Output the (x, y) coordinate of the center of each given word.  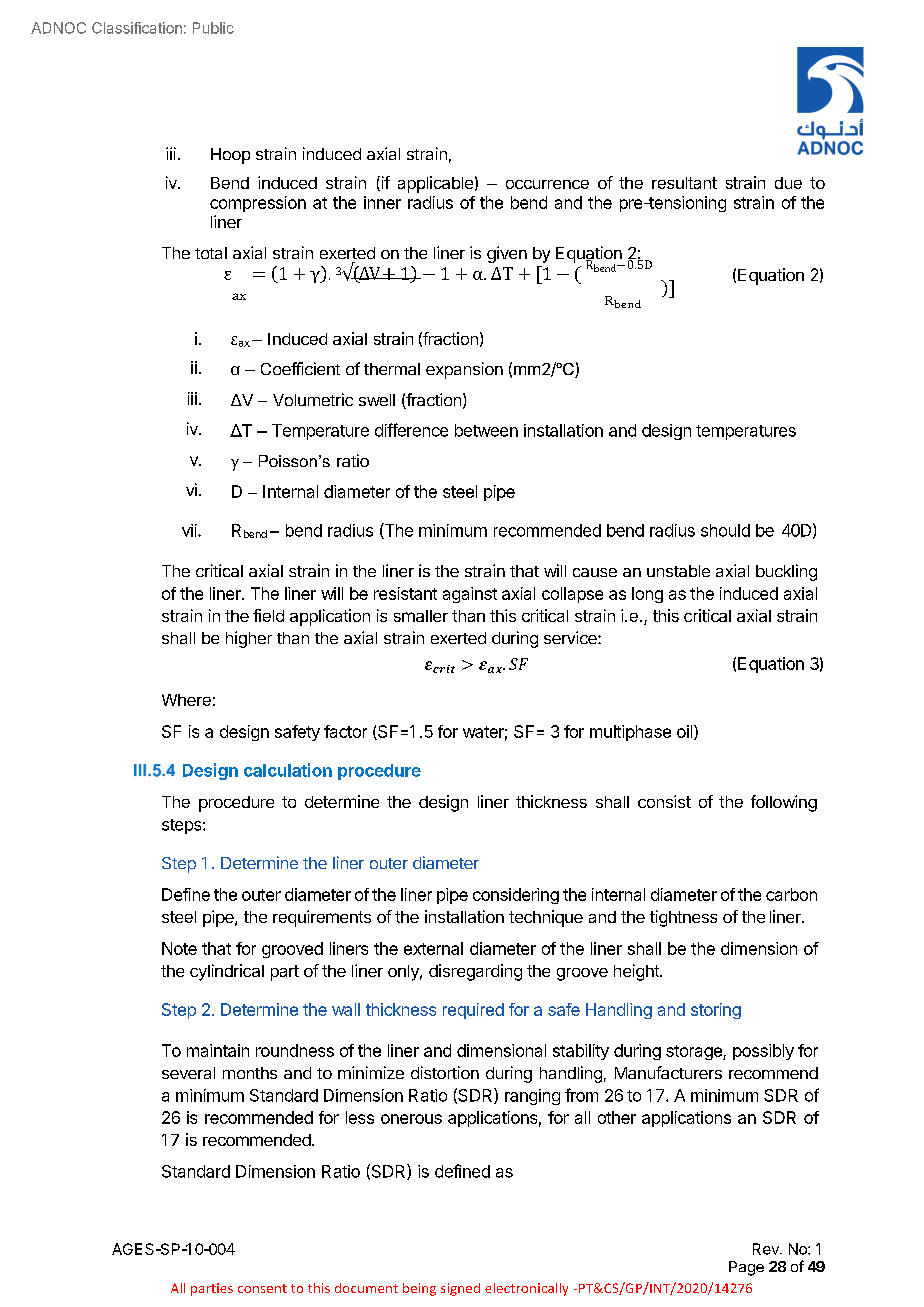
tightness (683, 918)
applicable (435, 184)
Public (213, 28)
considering (516, 896)
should (725, 530)
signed (460, 1289)
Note (179, 948)
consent (262, 1288)
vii (190, 530)
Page (746, 1268)
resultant (684, 183)
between (486, 430)
